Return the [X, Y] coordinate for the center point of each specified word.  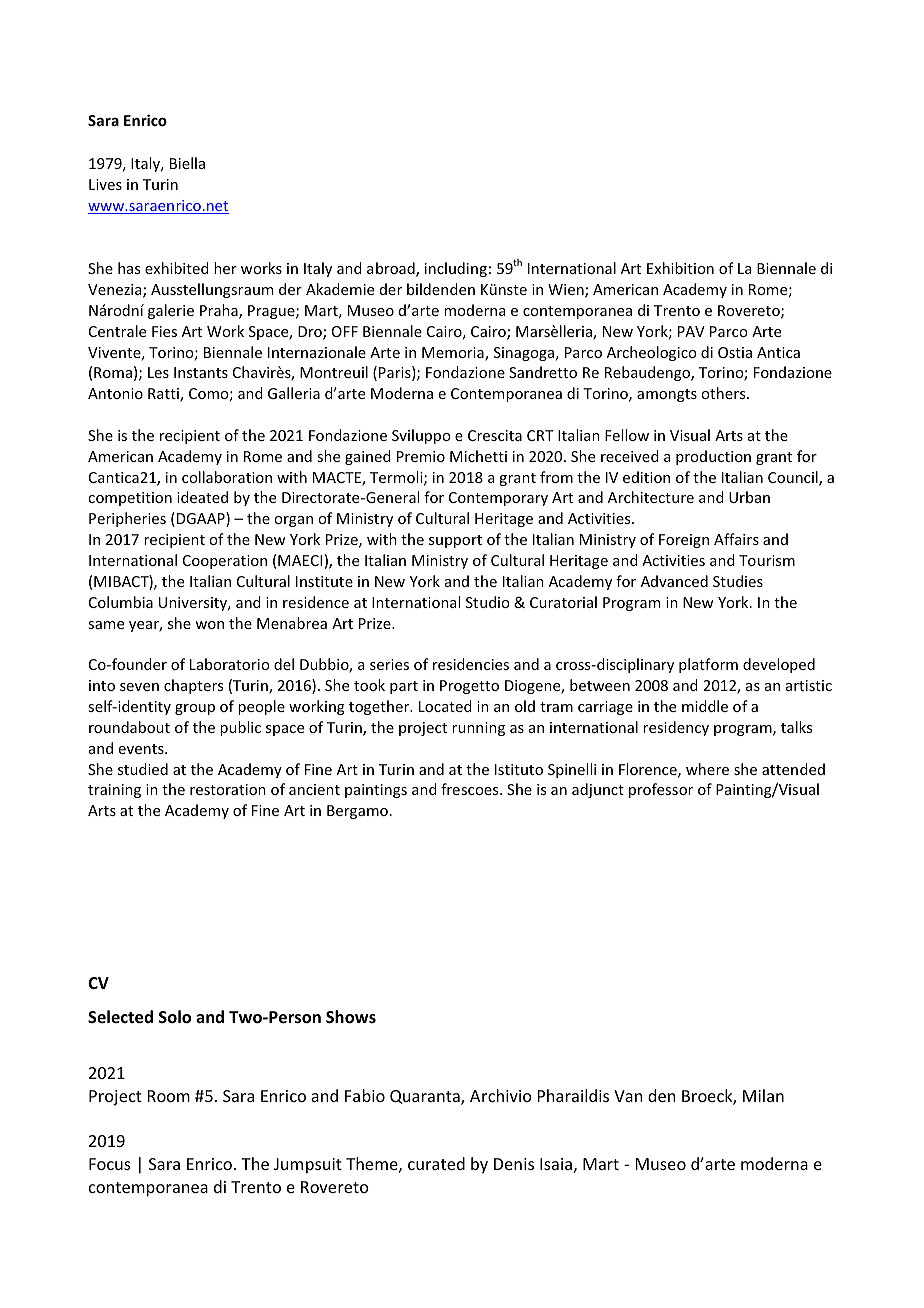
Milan [763, 1095]
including [456, 269]
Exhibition [680, 268]
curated [436, 1163]
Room [169, 1096]
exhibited [177, 268]
